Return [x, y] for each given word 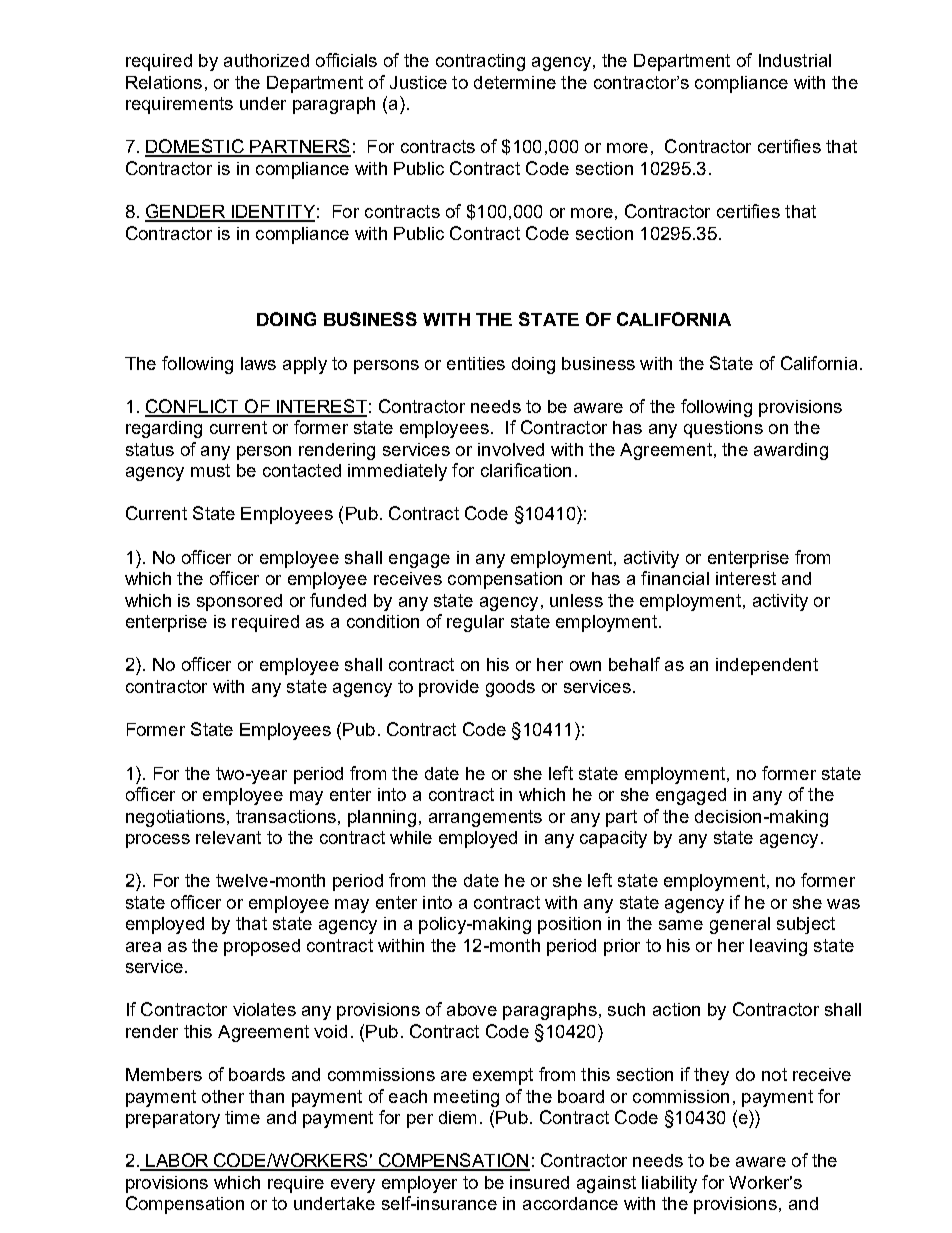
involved [511, 449]
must [210, 470]
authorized [266, 60]
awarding [791, 451]
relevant [228, 837]
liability [669, 1184]
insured [539, 1182]
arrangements [485, 818]
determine [515, 82]
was [843, 904]
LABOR [177, 1161]
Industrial [795, 60]
